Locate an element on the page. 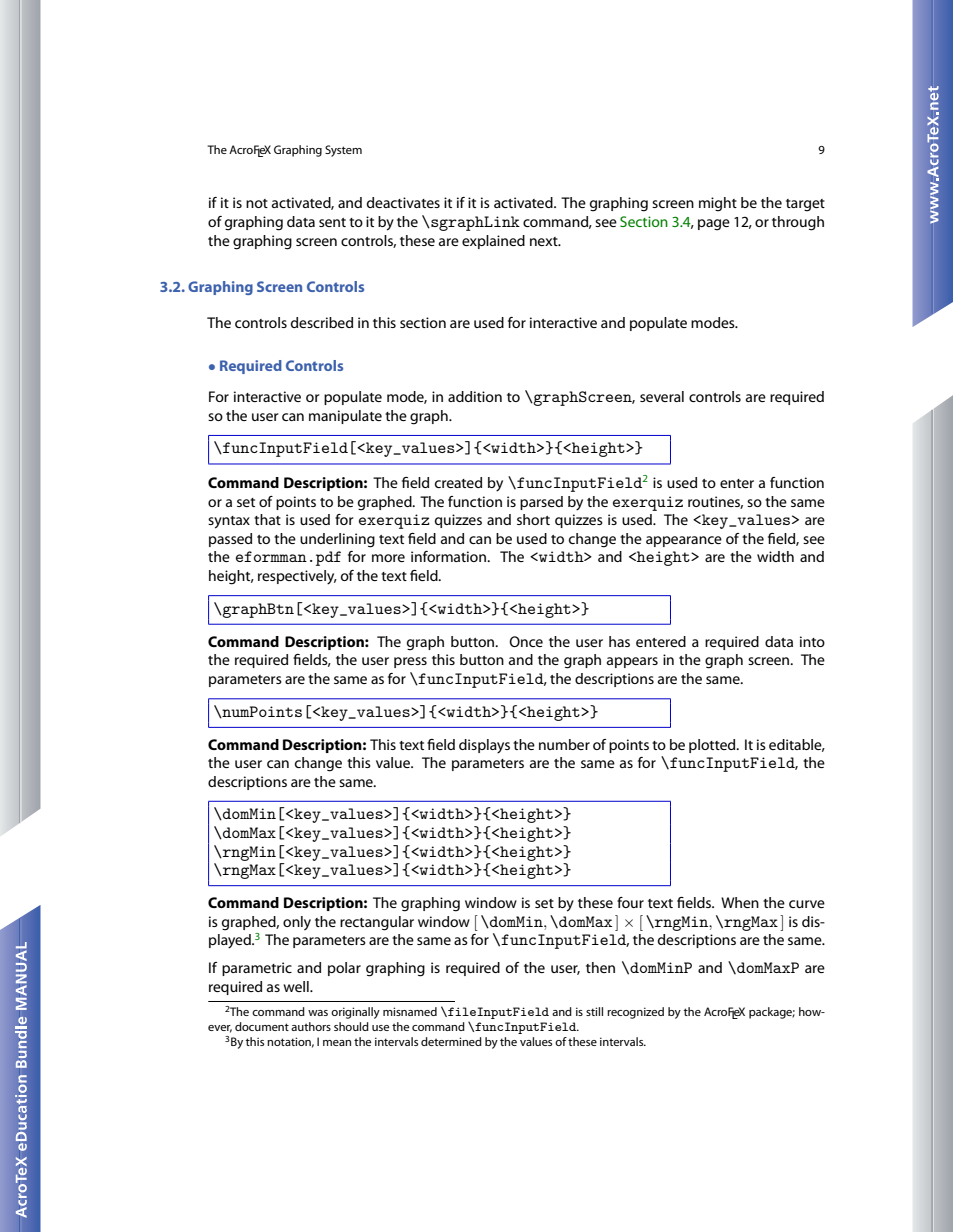 The width and height of the document is (953, 1232). Once is located at coordinates (526, 641).
